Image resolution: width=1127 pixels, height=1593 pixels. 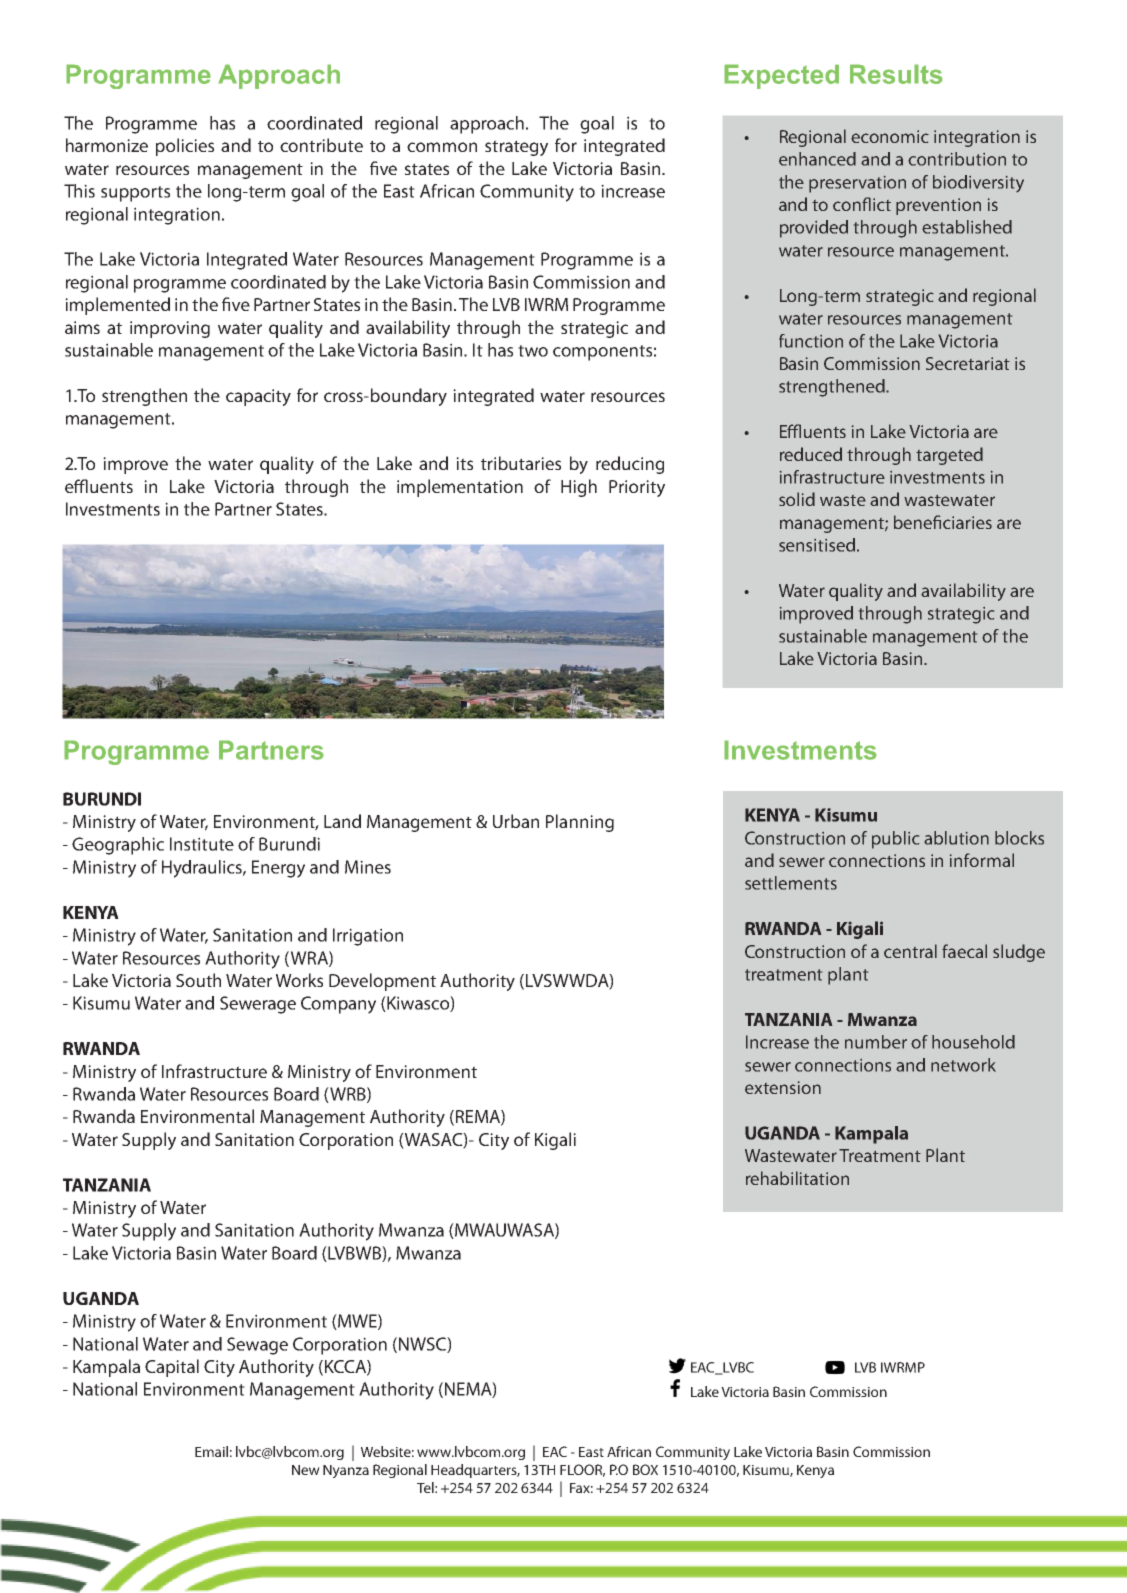 What do you see at coordinates (943, 522) in the screenshot?
I see `beneficiaries` at bounding box center [943, 522].
